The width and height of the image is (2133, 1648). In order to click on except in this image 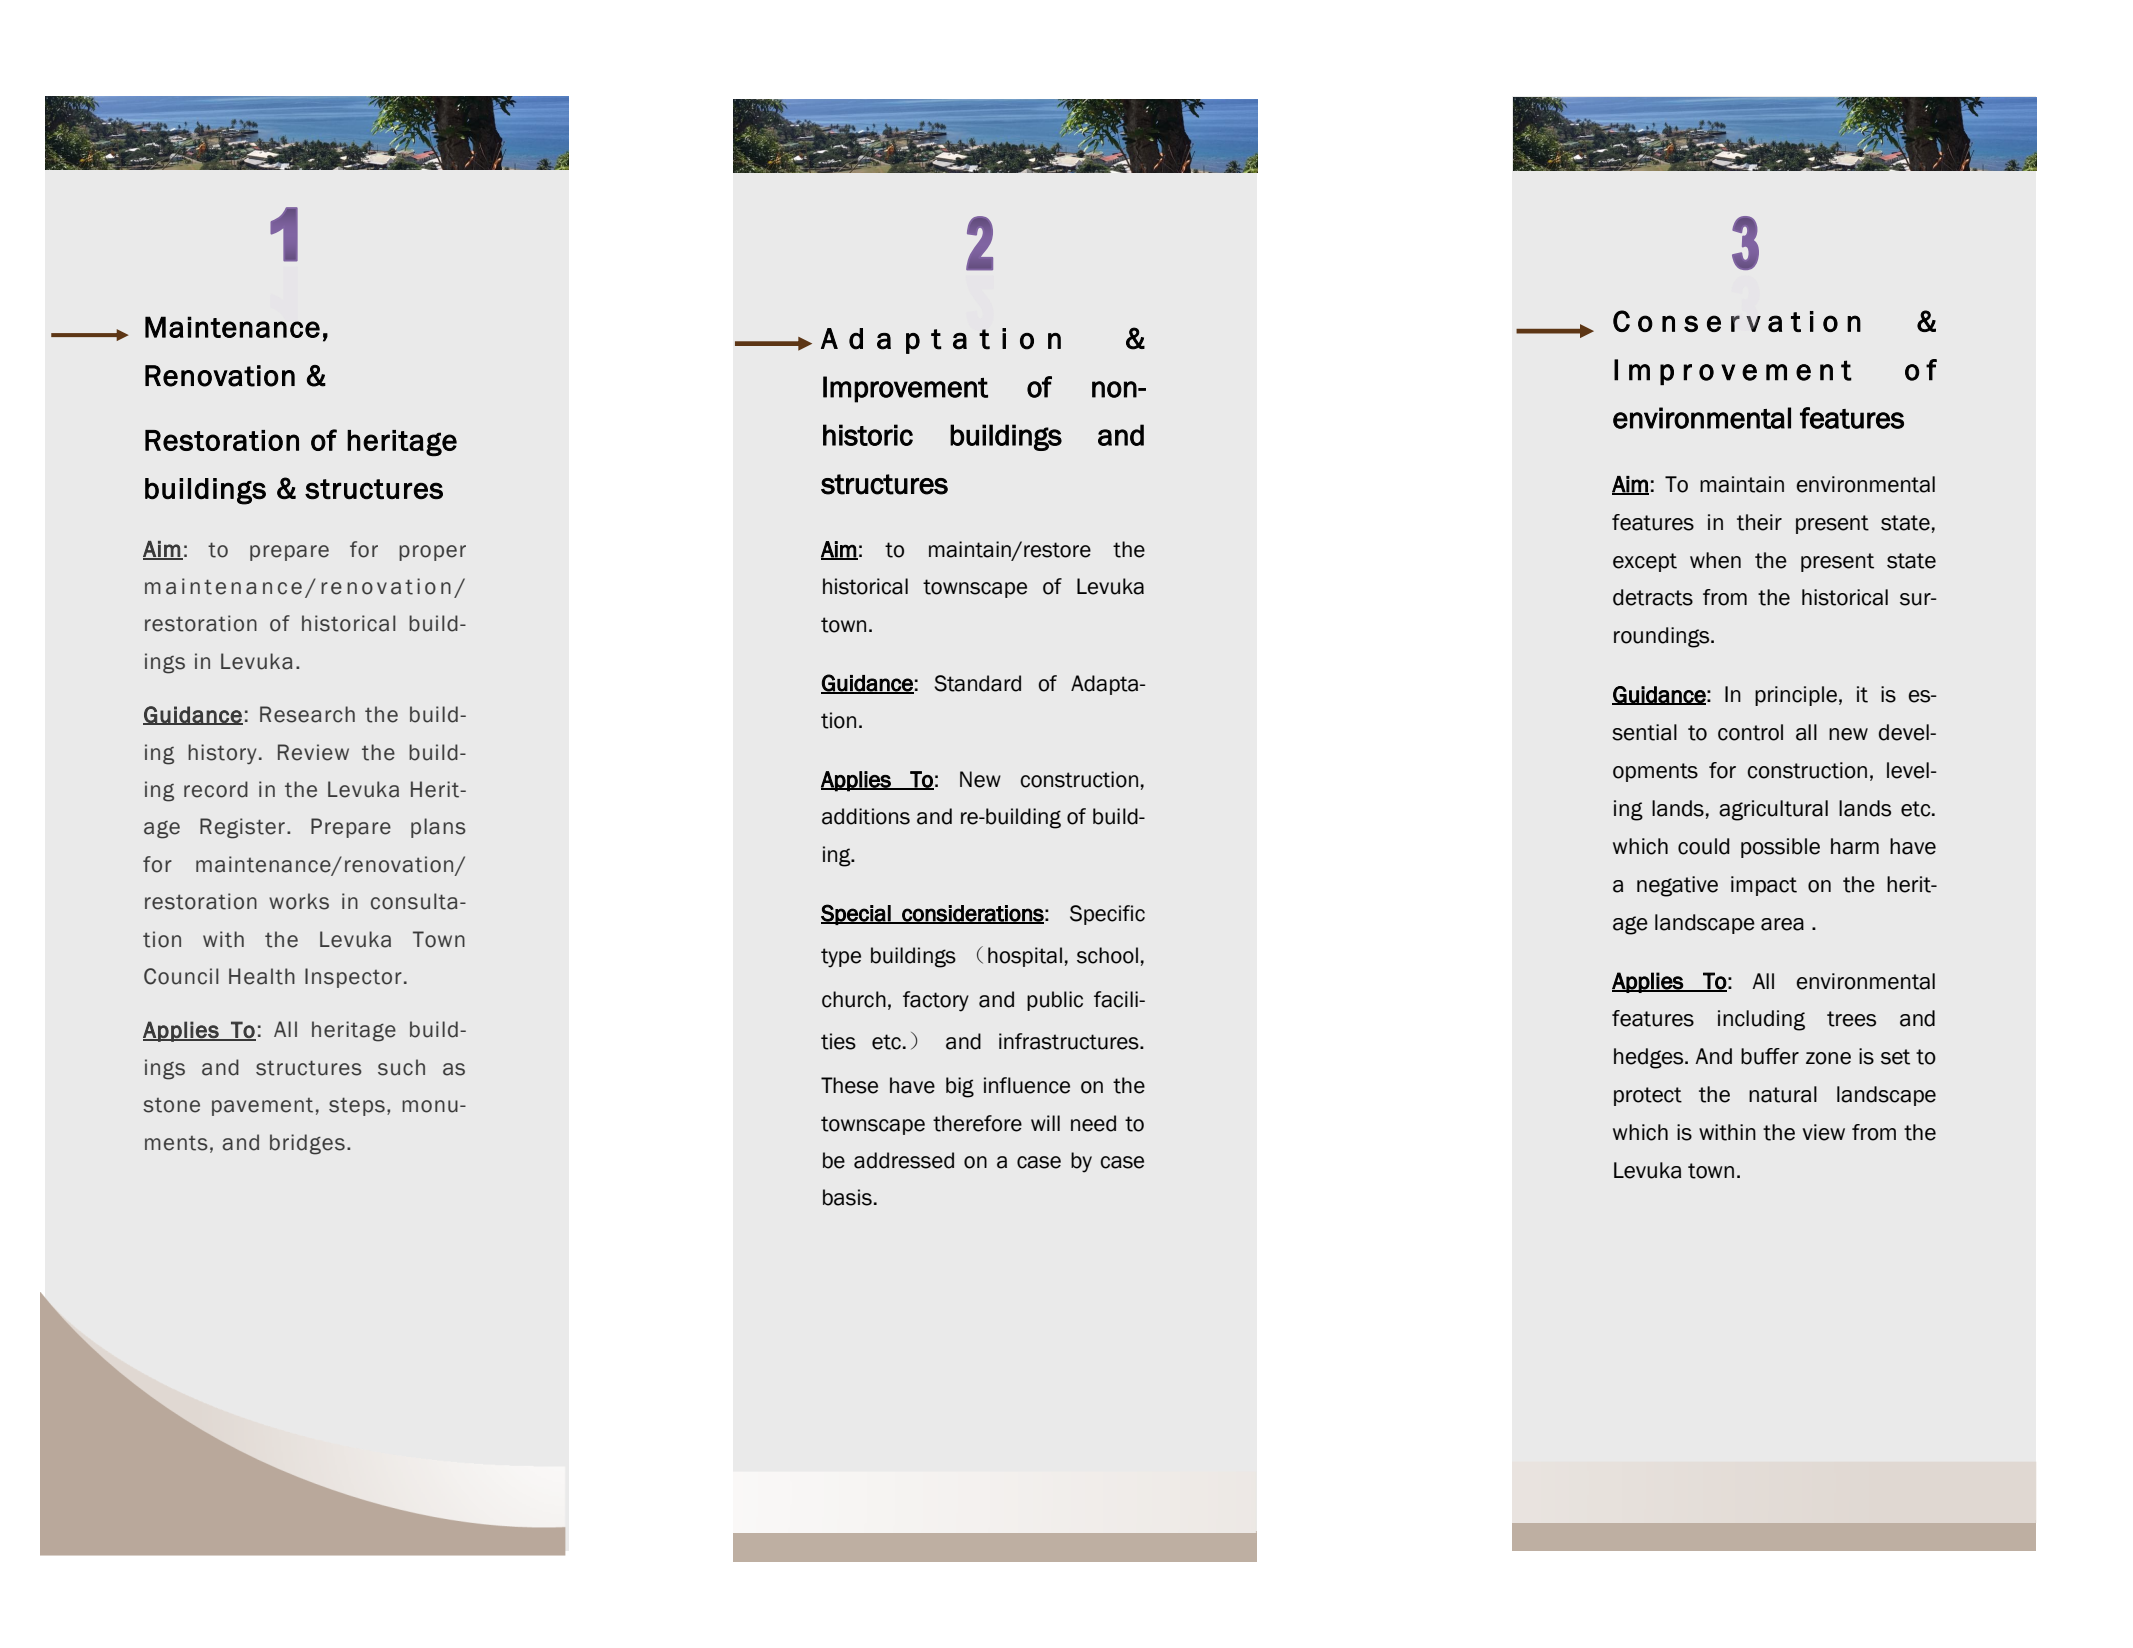, I will do `click(1645, 562)`.
